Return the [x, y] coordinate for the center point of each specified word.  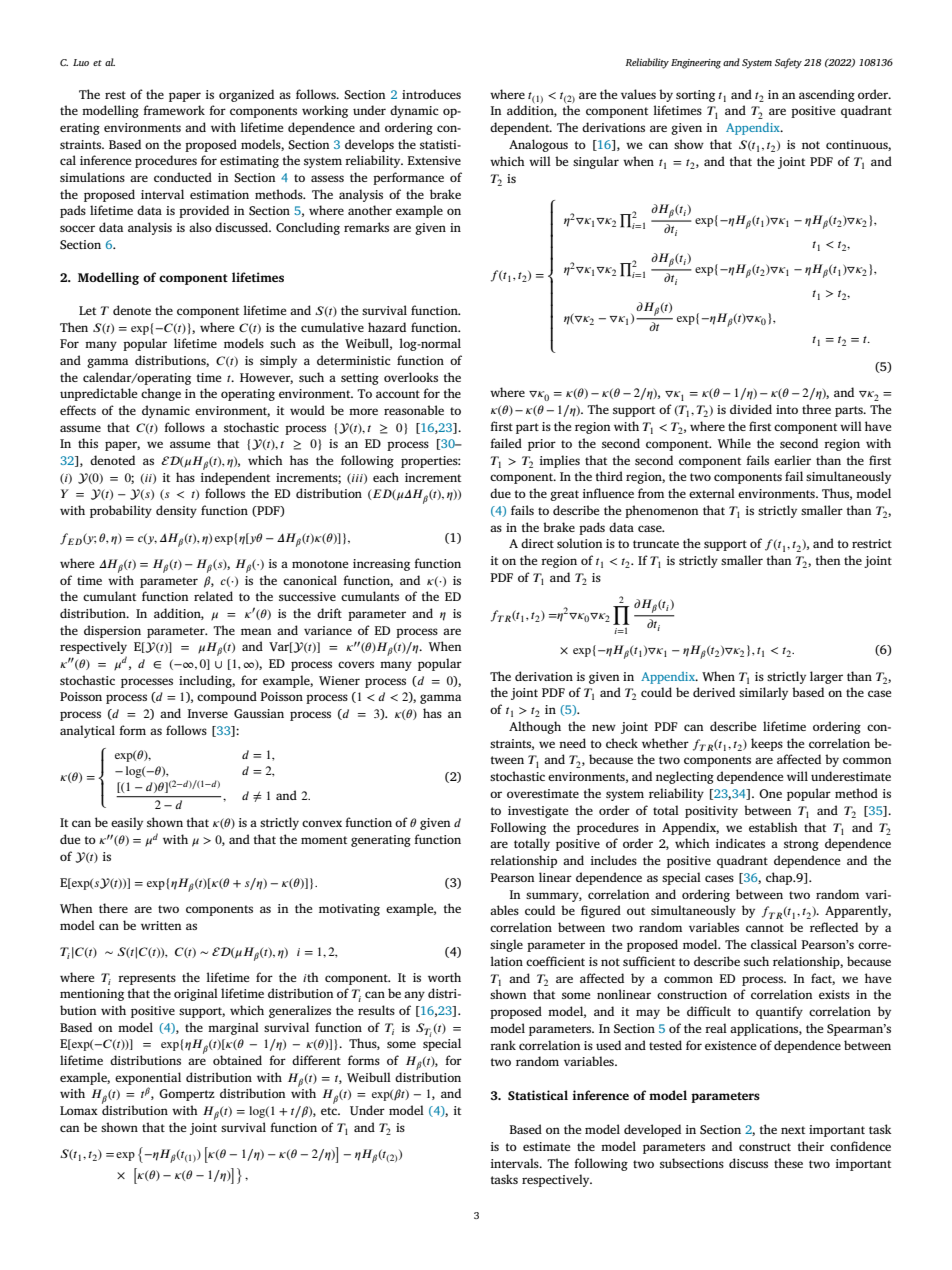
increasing [381, 565]
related [213, 596]
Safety [788, 63]
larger [826, 677]
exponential [148, 1078]
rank [503, 1045]
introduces [431, 94]
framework [174, 110]
